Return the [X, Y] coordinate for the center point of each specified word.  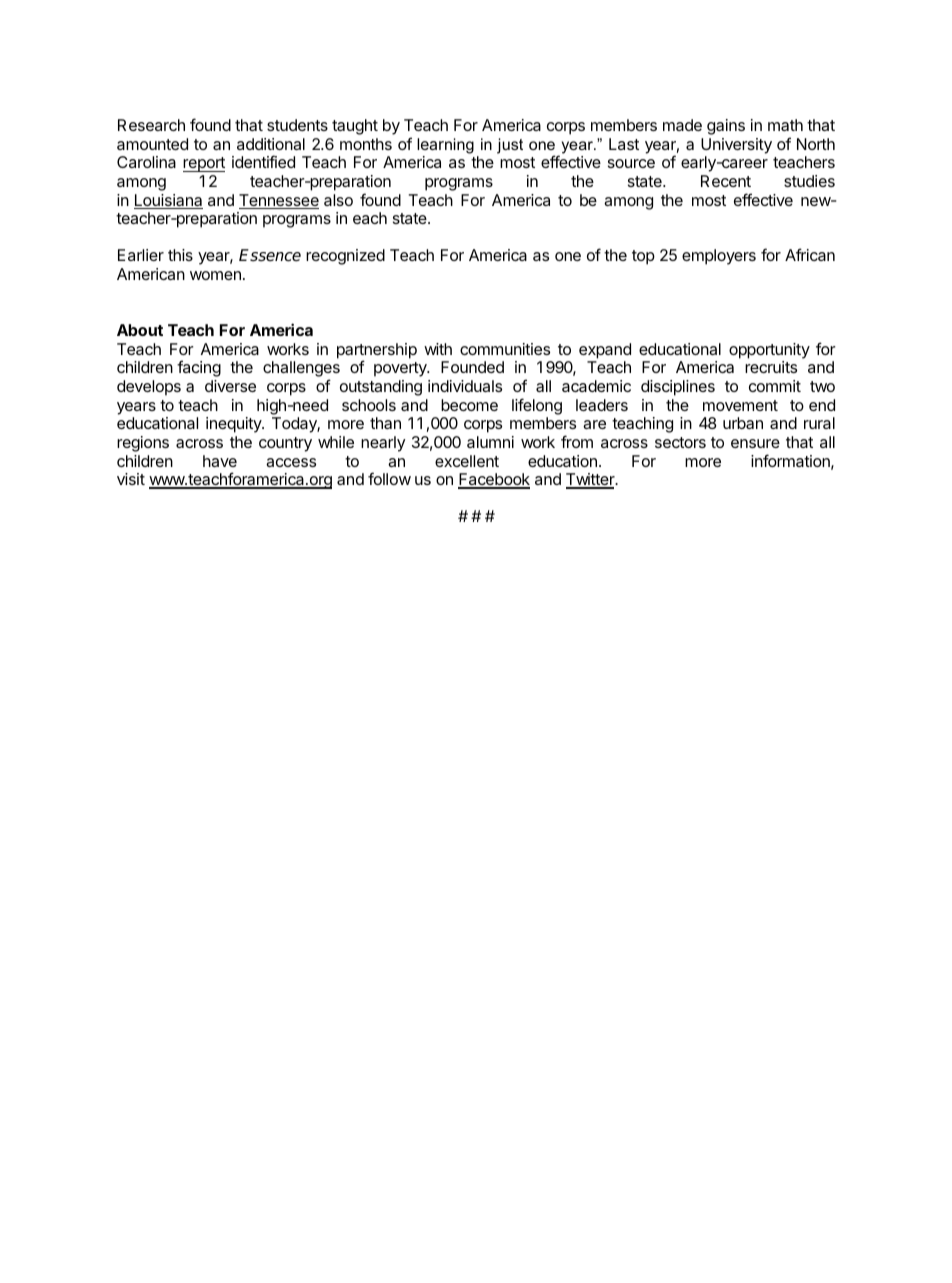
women [215, 275]
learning [445, 146]
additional [271, 144]
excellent [467, 461]
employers [719, 257]
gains [726, 127]
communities [505, 349]
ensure [755, 443]
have [220, 461]
